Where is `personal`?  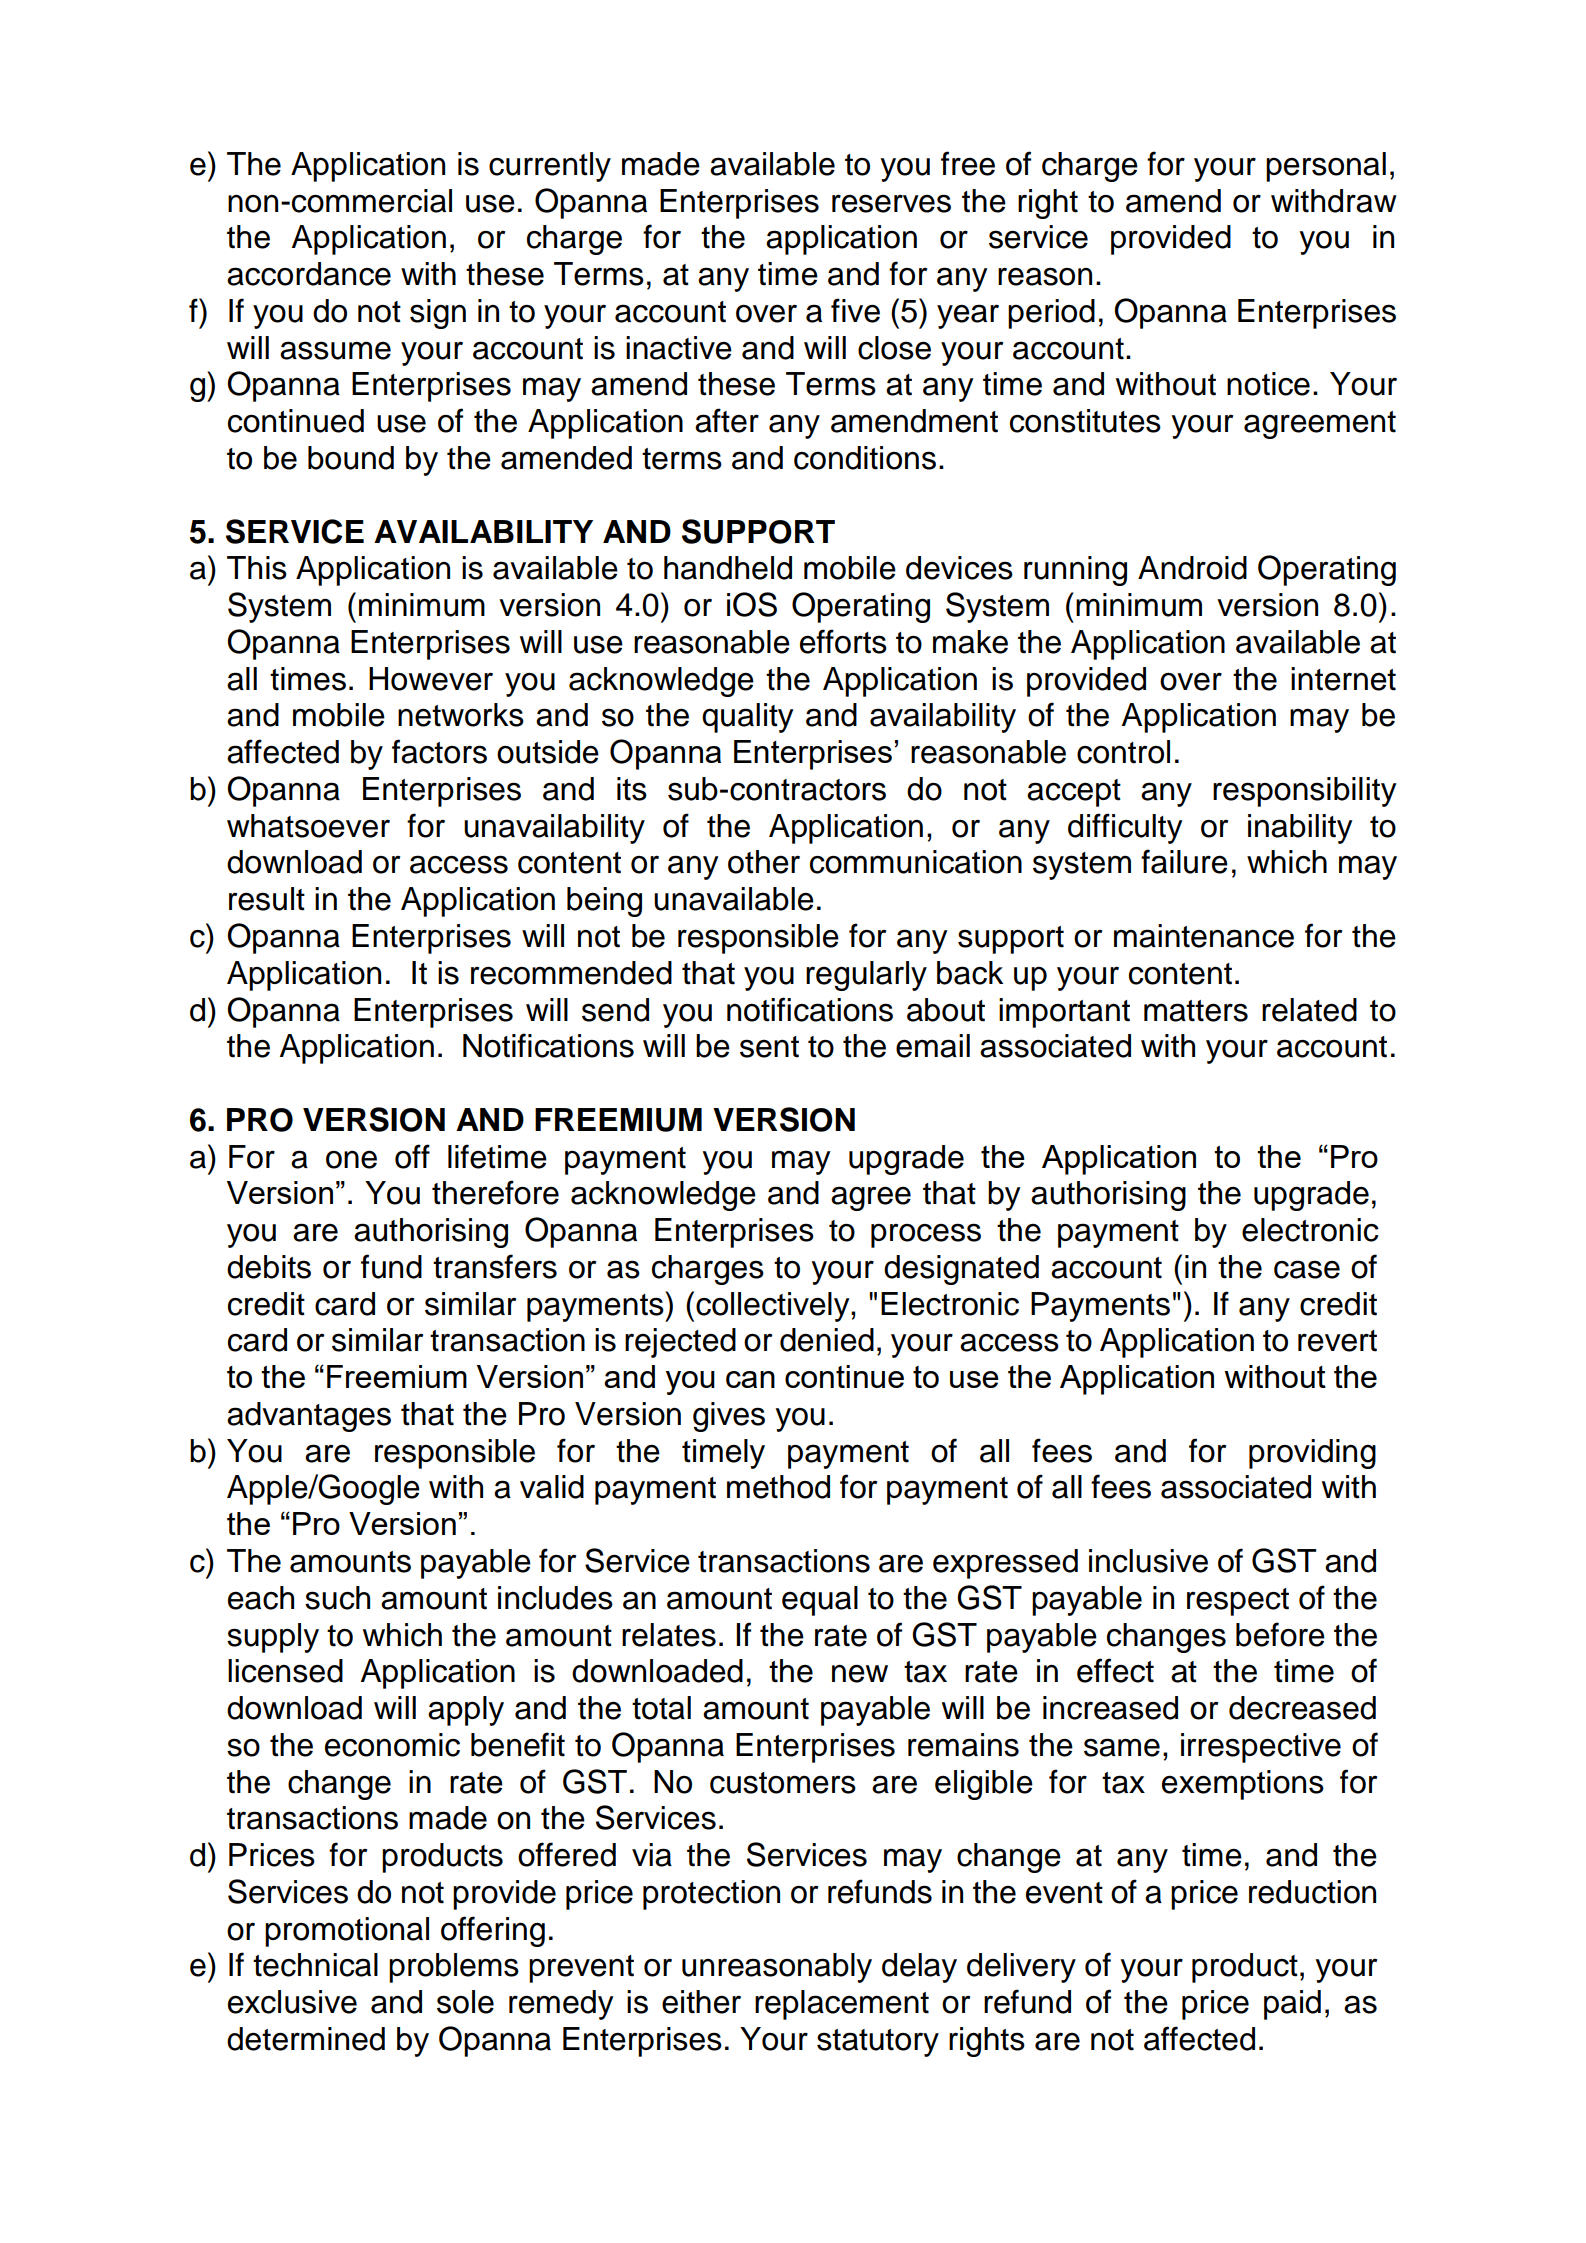 personal is located at coordinates (1326, 167).
